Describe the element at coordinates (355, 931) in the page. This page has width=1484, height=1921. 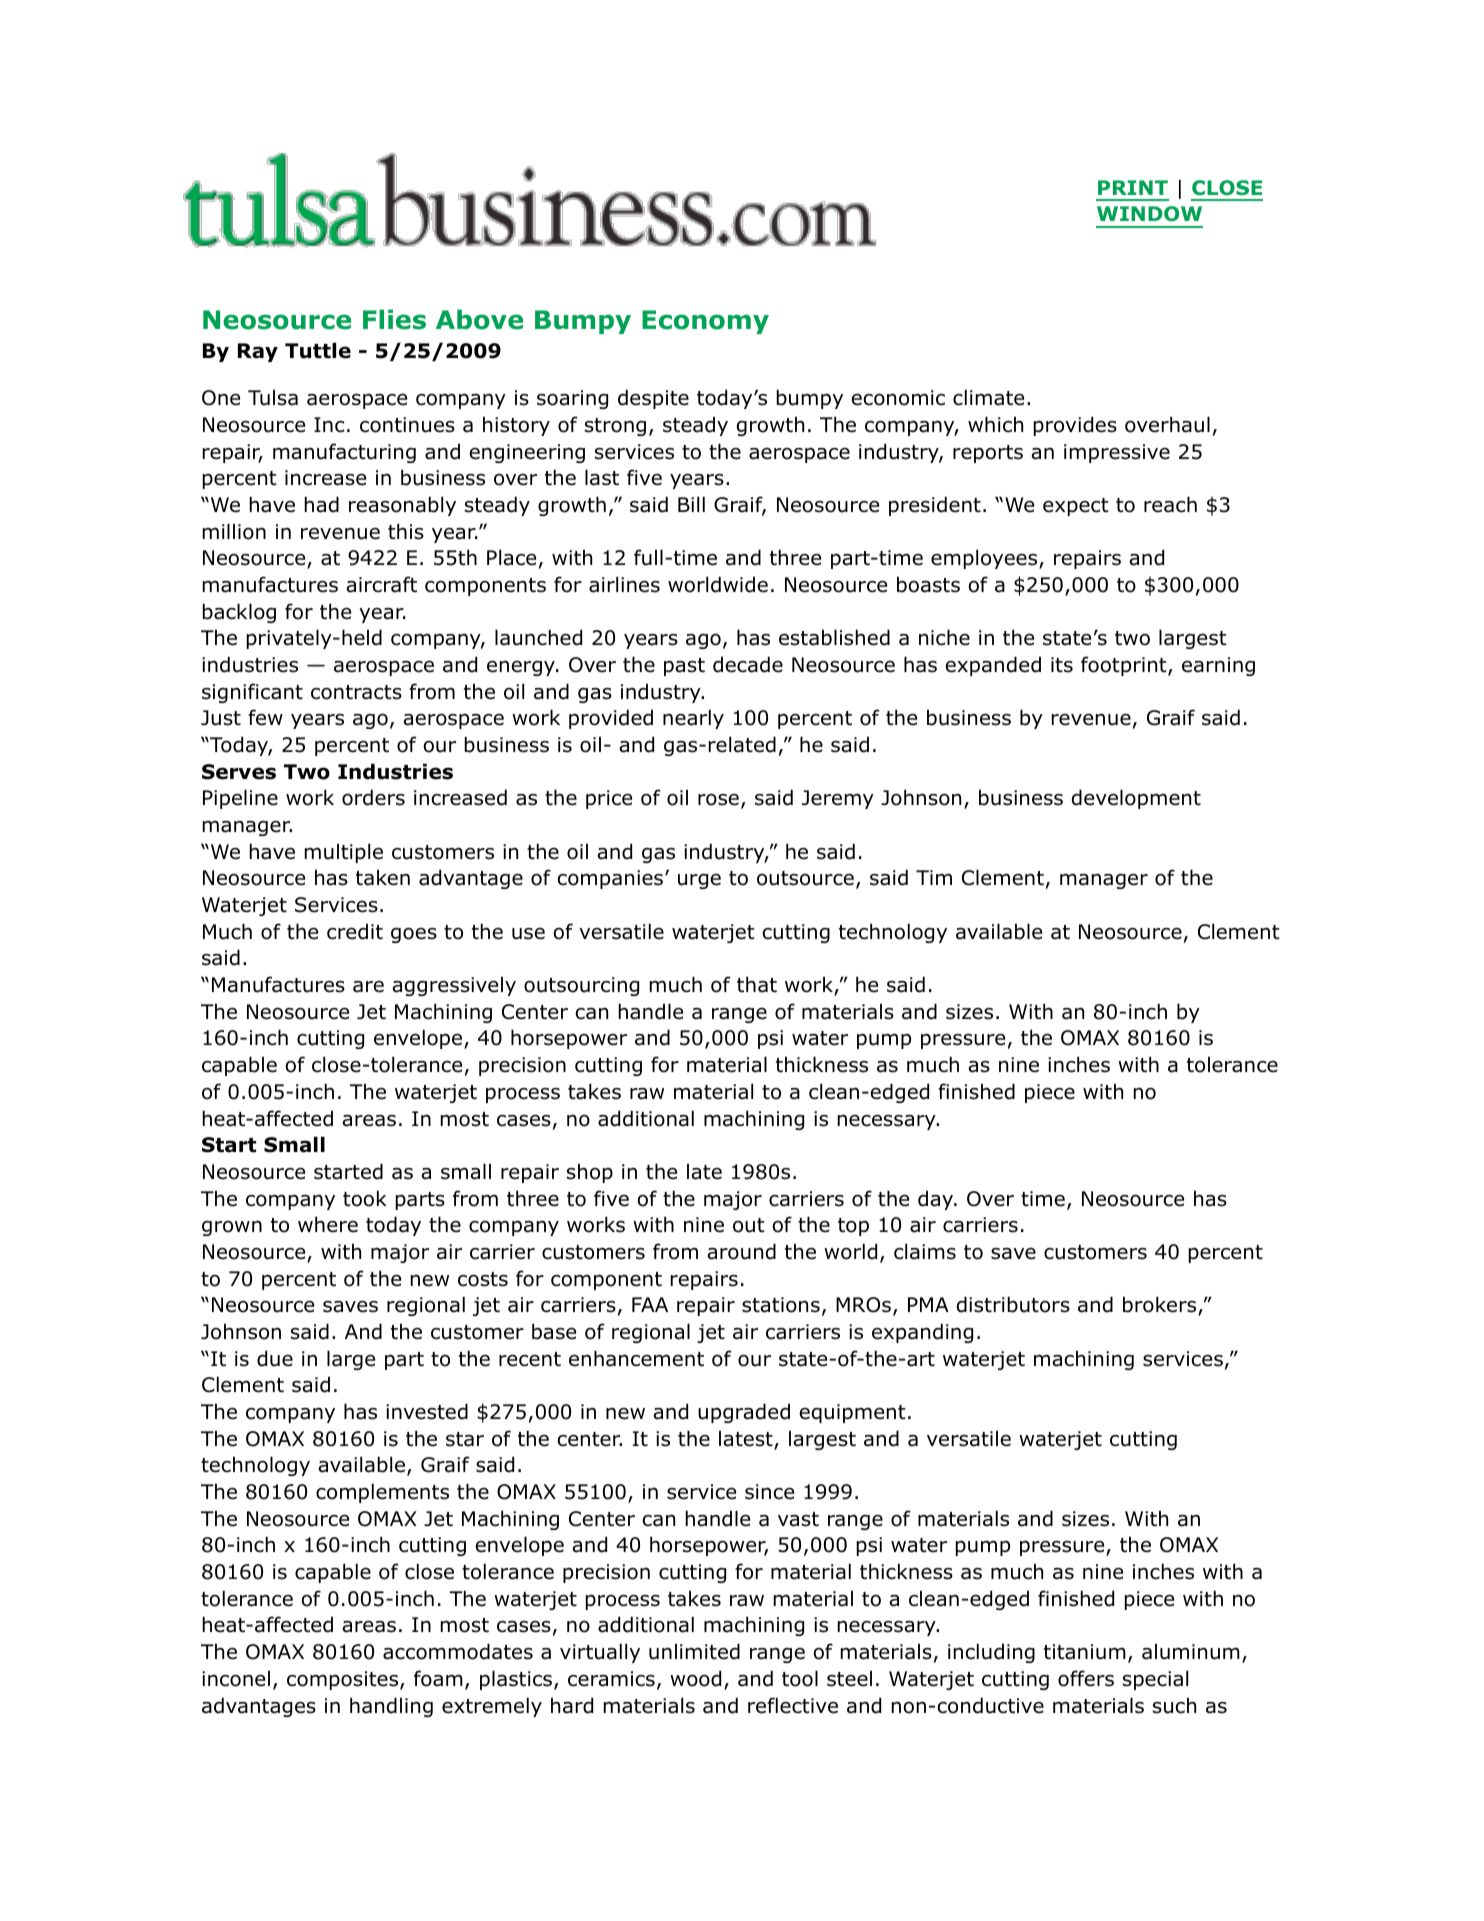
I see `credit` at that location.
